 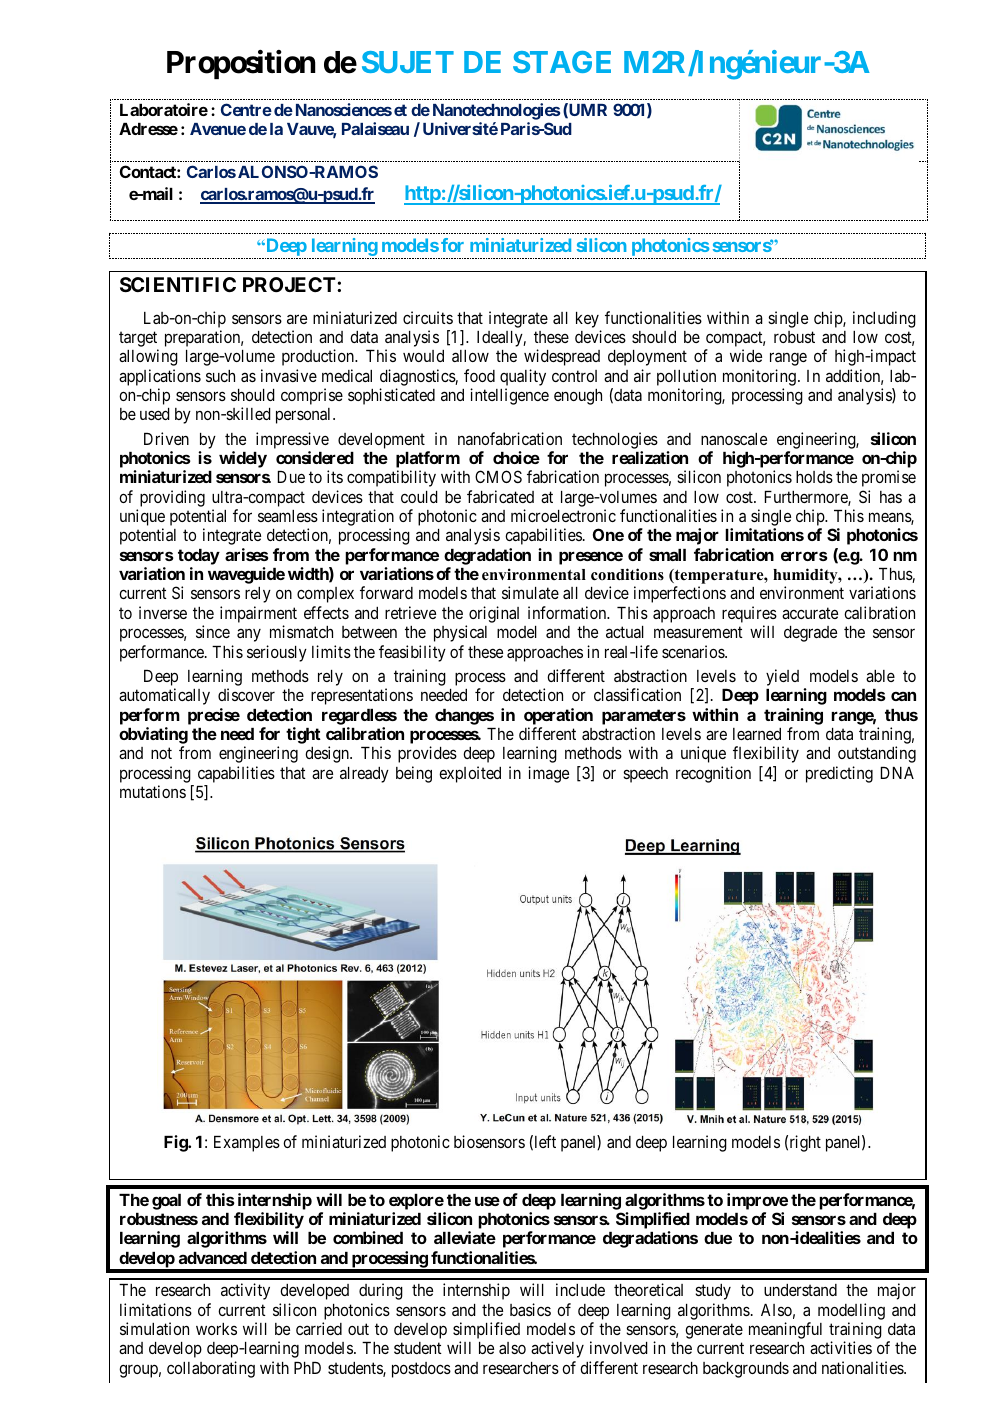 What do you see at coordinates (220, 376) in the image?
I see `such` at bounding box center [220, 376].
